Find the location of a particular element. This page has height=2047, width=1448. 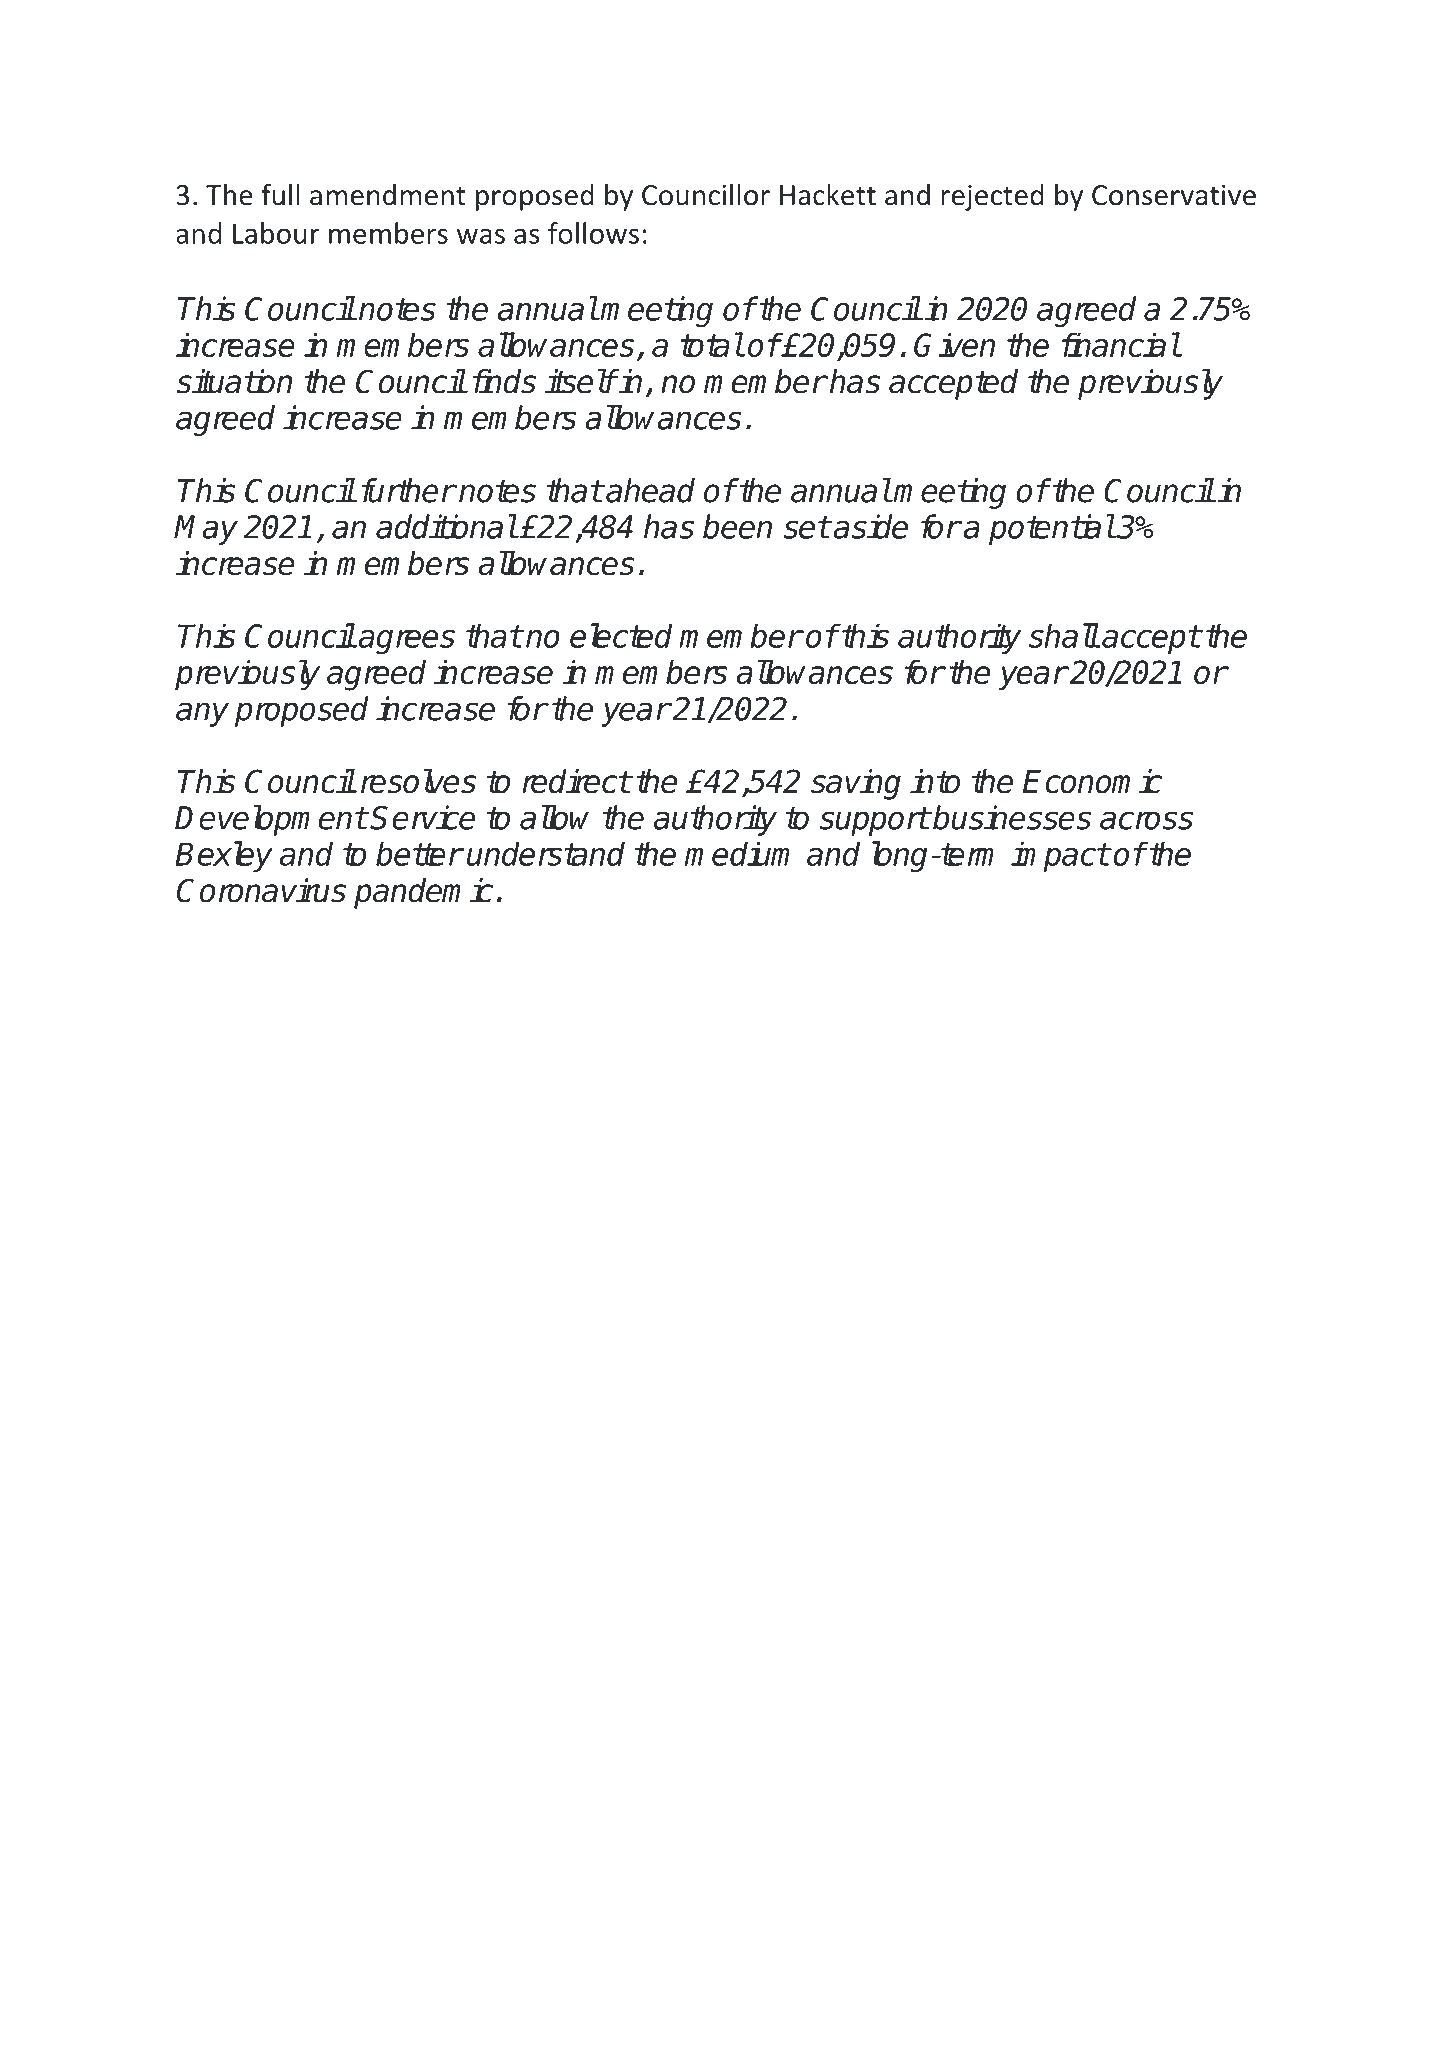

rejected is located at coordinates (992, 197).
